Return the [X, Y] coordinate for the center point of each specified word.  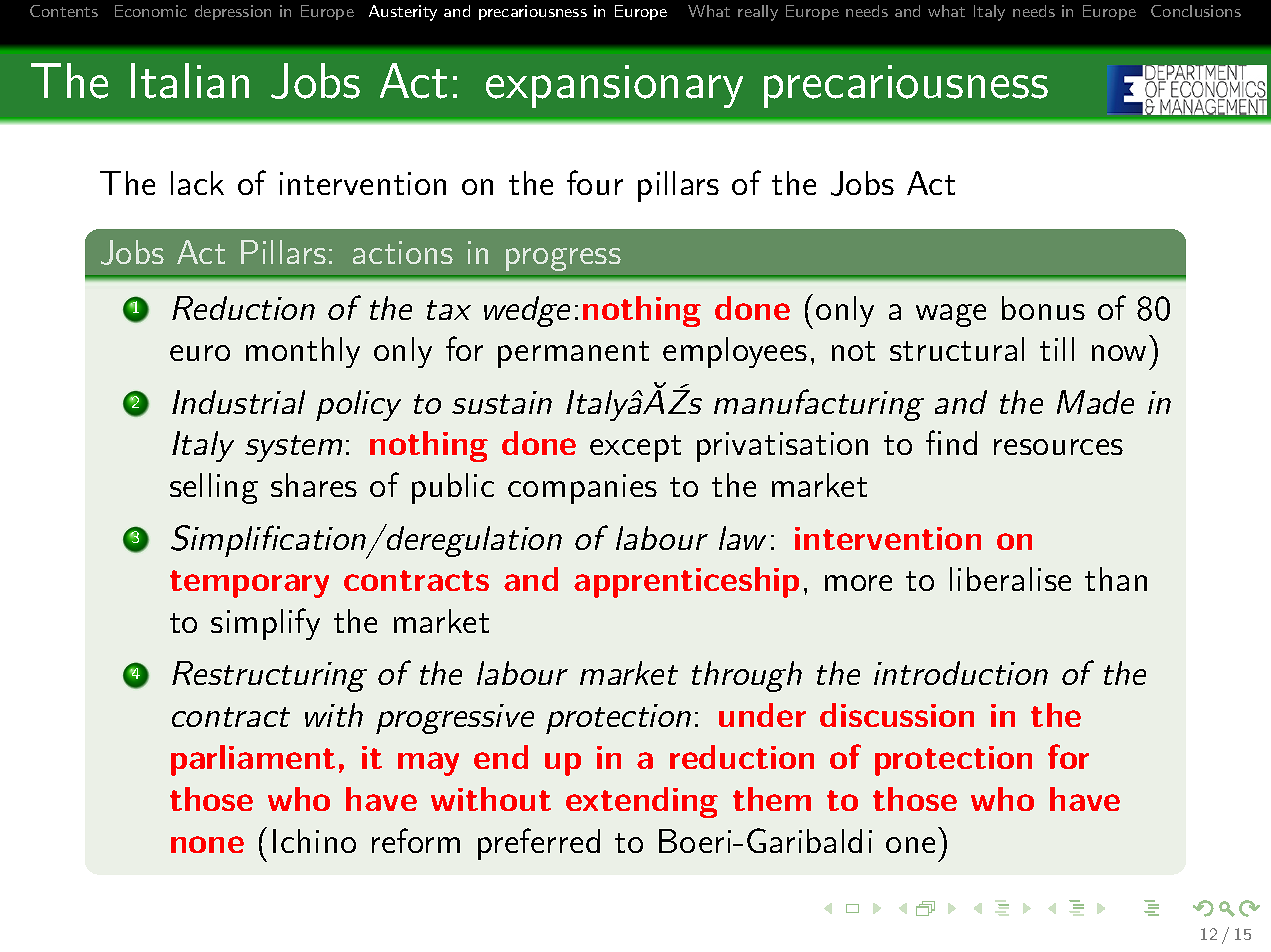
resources [1058, 447]
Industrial [238, 402]
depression [233, 12]
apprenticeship [686, 582]
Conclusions [1196, 11]
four [595, 182]
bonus [1043, 308]
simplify [265, 624]
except [635, 448]
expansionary [614, 86]
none [207, 844]
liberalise [1010, 579]
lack [197, 183]
